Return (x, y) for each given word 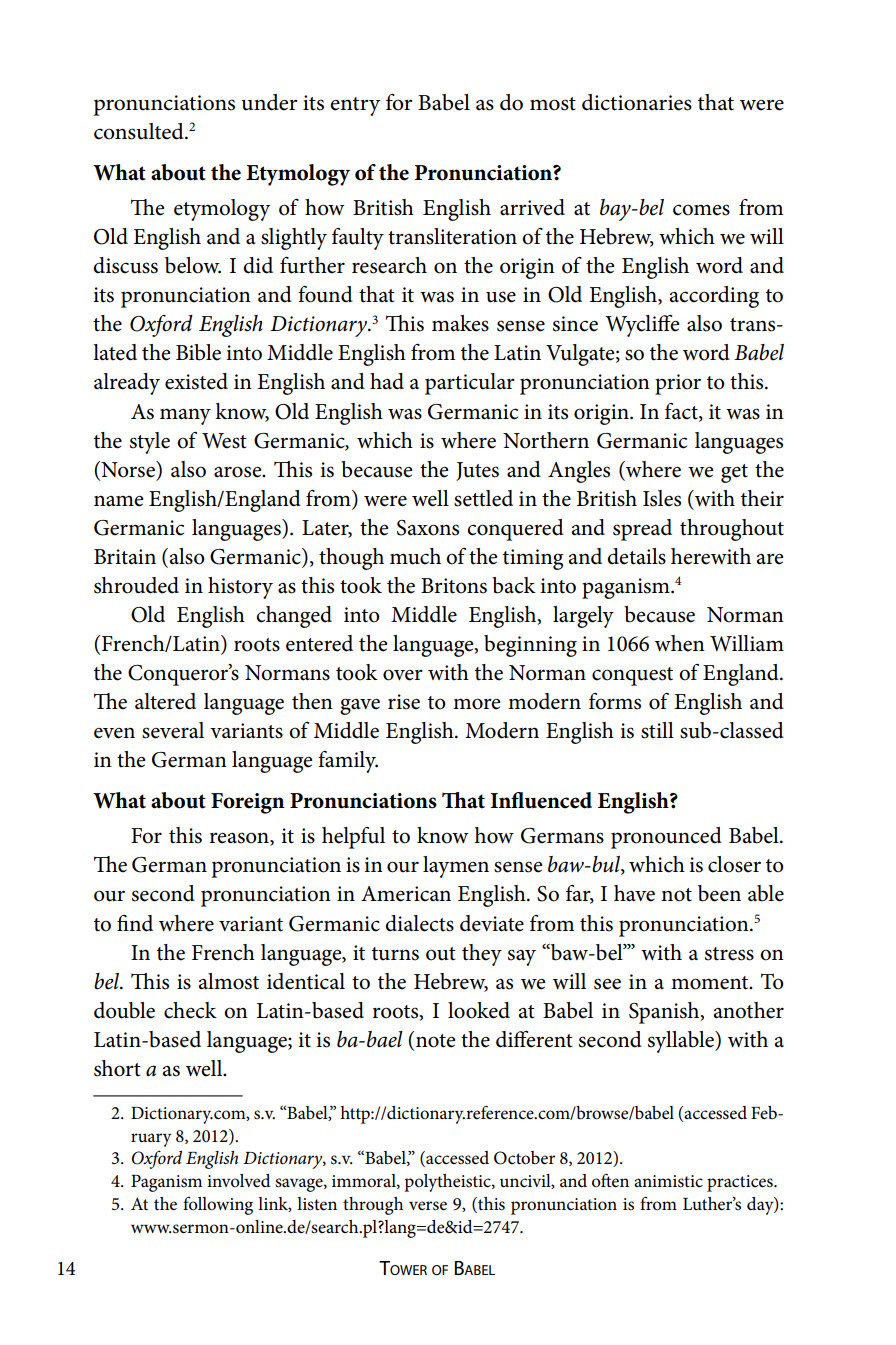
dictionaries (637, 102)
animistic (668, 1181)
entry (355, 106)
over (403, 675)
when (680, 643)
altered (165, 701)
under (269, 102)
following (218, 1205)
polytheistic (448, 1183)
